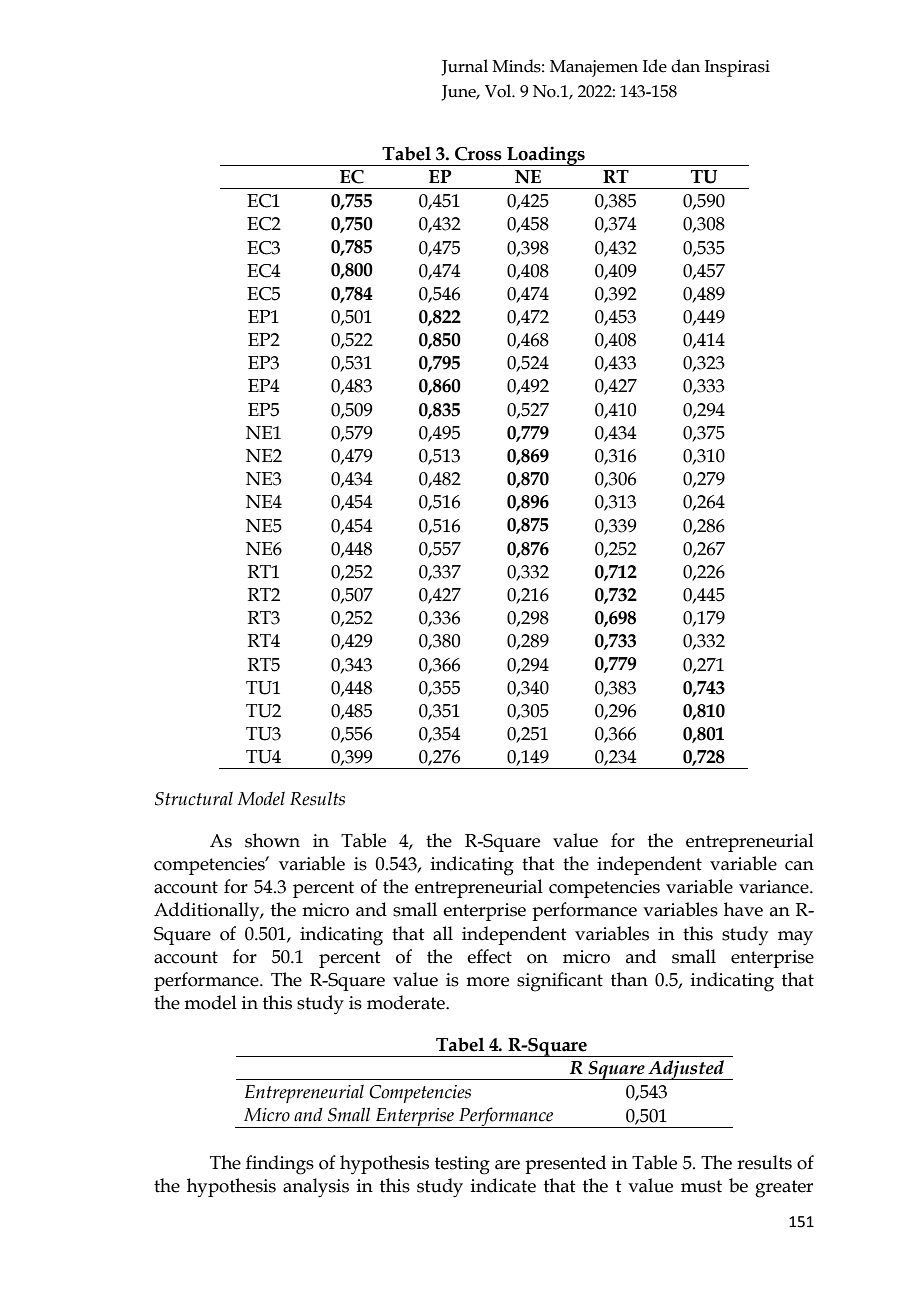  What do you see at coordinates (194, 798) in the document?
I see `Structural` at bounding box center [194, 798].
